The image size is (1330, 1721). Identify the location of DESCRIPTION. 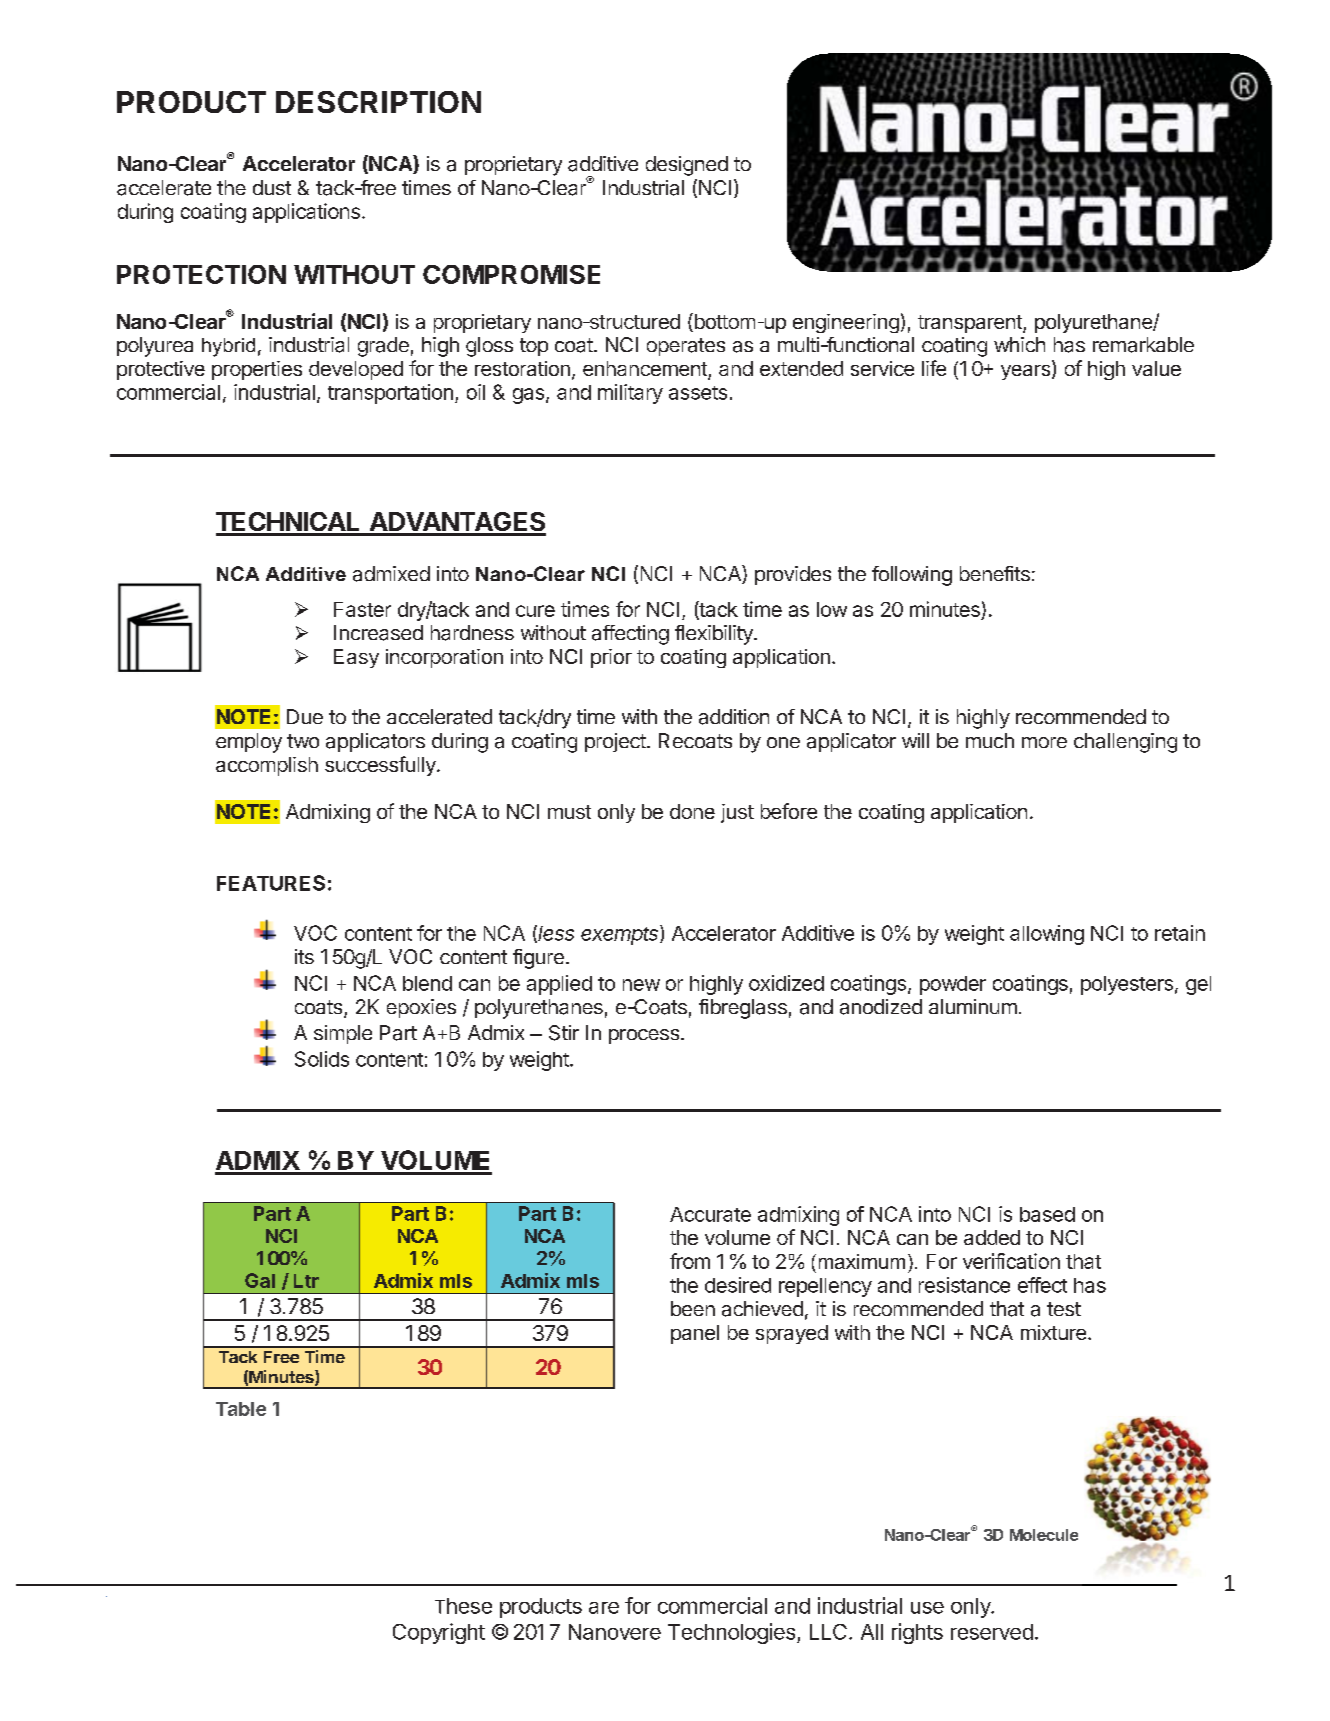
(378, 102).
